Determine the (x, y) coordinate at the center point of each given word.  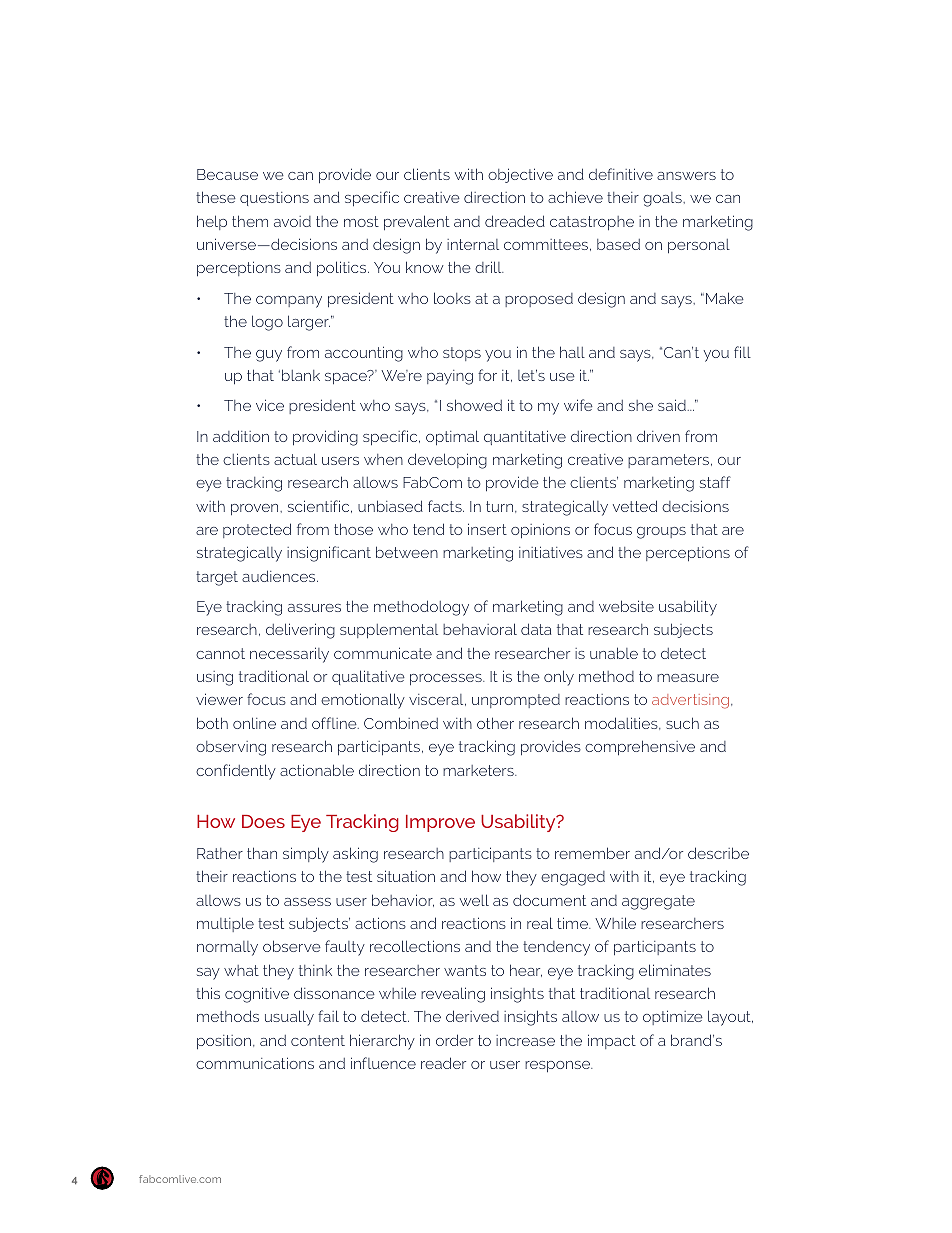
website (626, 606)
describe (718, 853)
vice (270, 405)
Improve (440, 823)
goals (663, 199)
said (672, 405)
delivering (300, 631)
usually (289, 1018)
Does (263, 821)
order (454, 1040)
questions (274, 199)
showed (474, 405)
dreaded (515, 221)
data (536, 629)
